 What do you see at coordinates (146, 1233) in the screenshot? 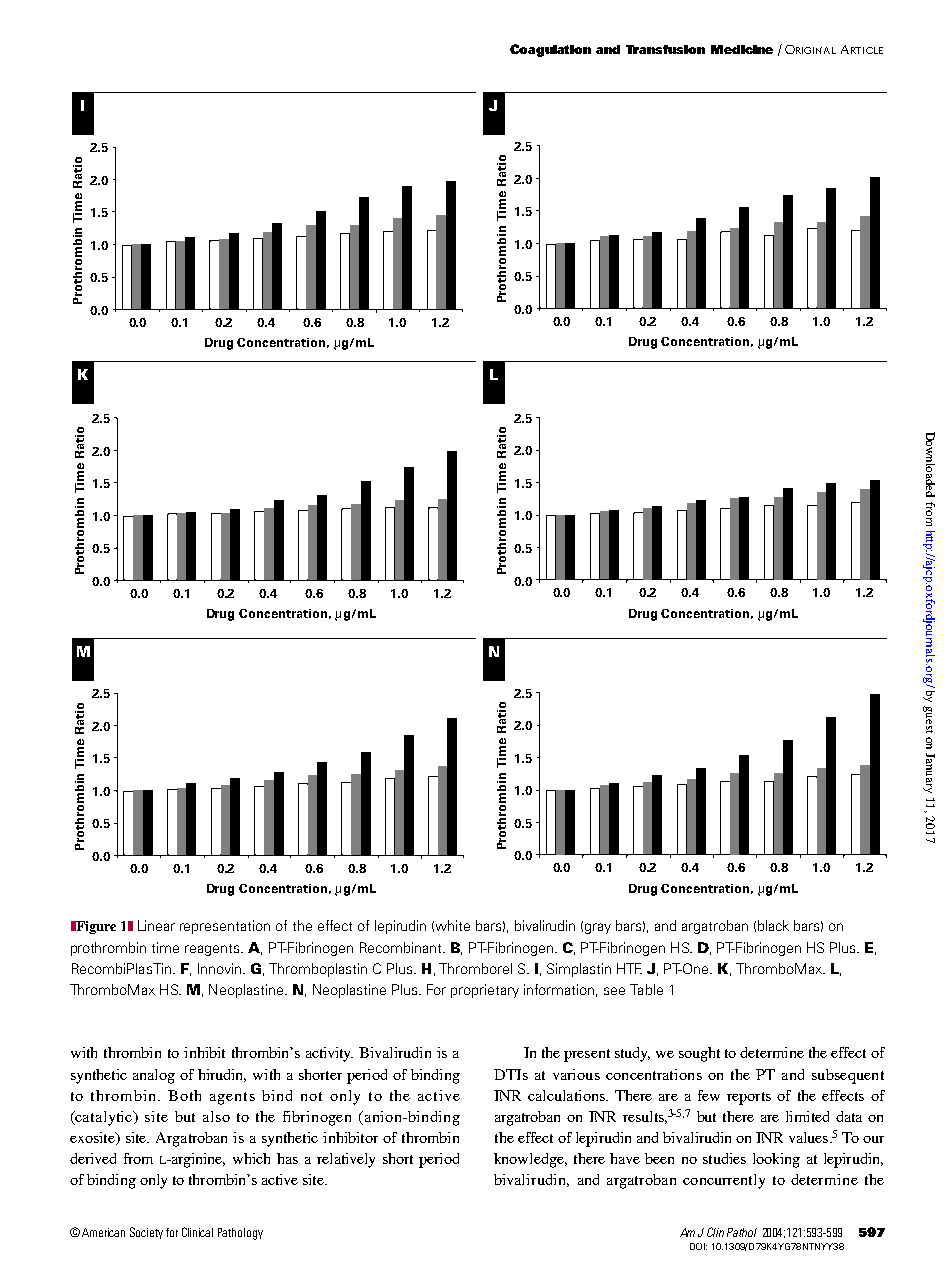
I see `Society` at bounding box center [146, 1233].
